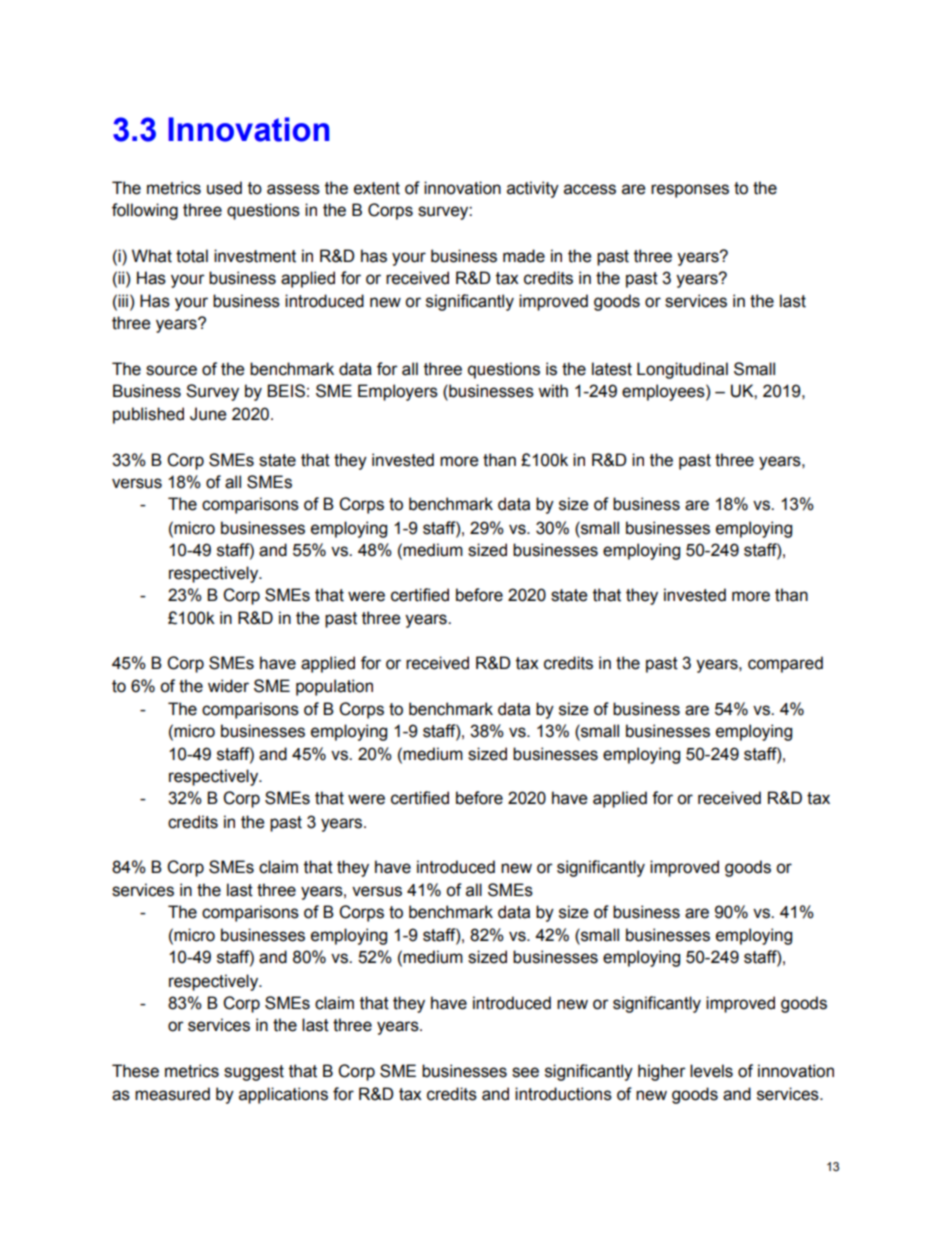 This screenshot has width=952, height=1233. I want to click on activity, so click(533, 189).
